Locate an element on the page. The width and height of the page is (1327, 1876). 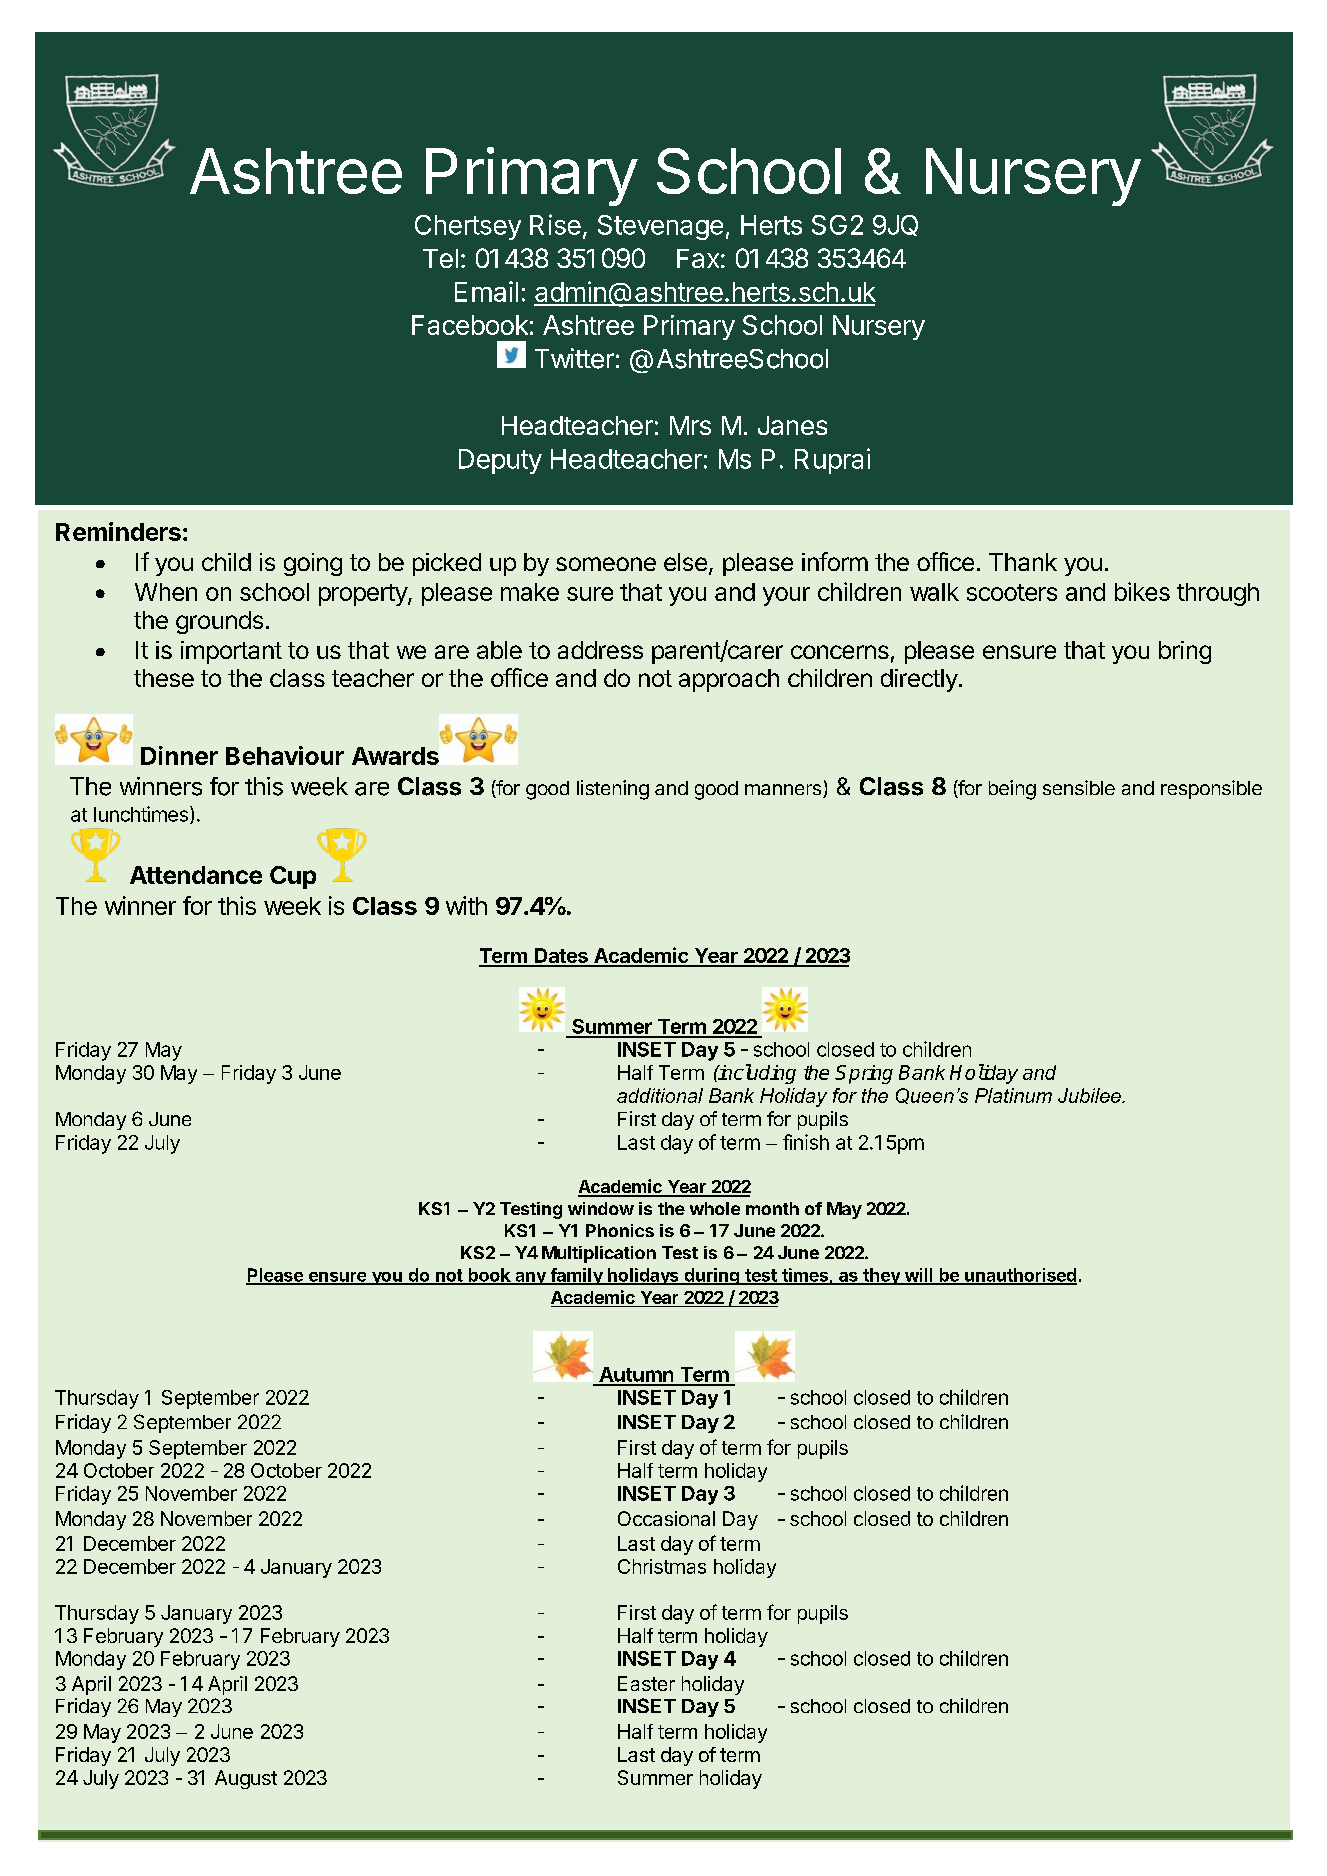
Tel is located at coordinates (440, 258).
